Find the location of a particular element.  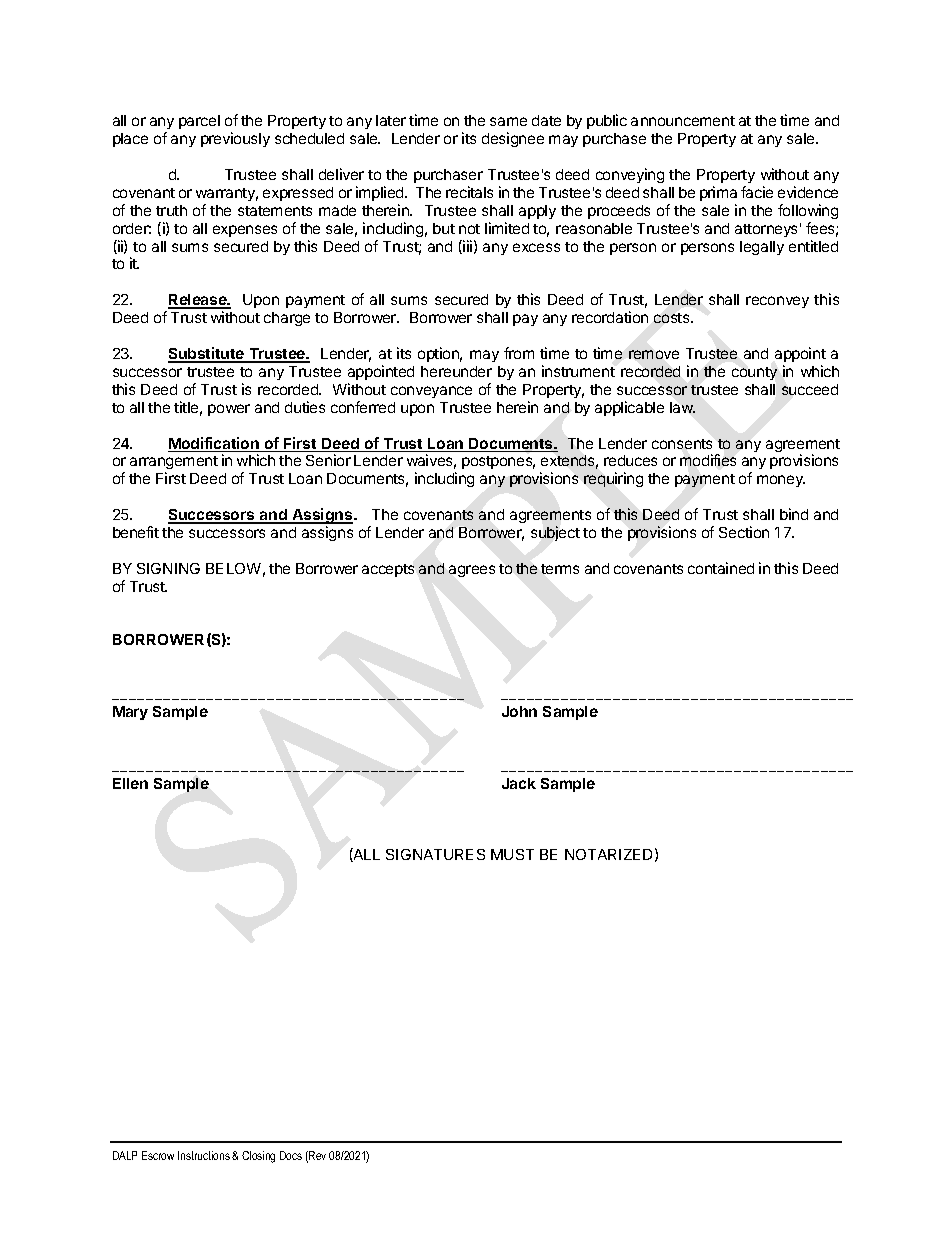

prima is located at coordinates (718, 193).
